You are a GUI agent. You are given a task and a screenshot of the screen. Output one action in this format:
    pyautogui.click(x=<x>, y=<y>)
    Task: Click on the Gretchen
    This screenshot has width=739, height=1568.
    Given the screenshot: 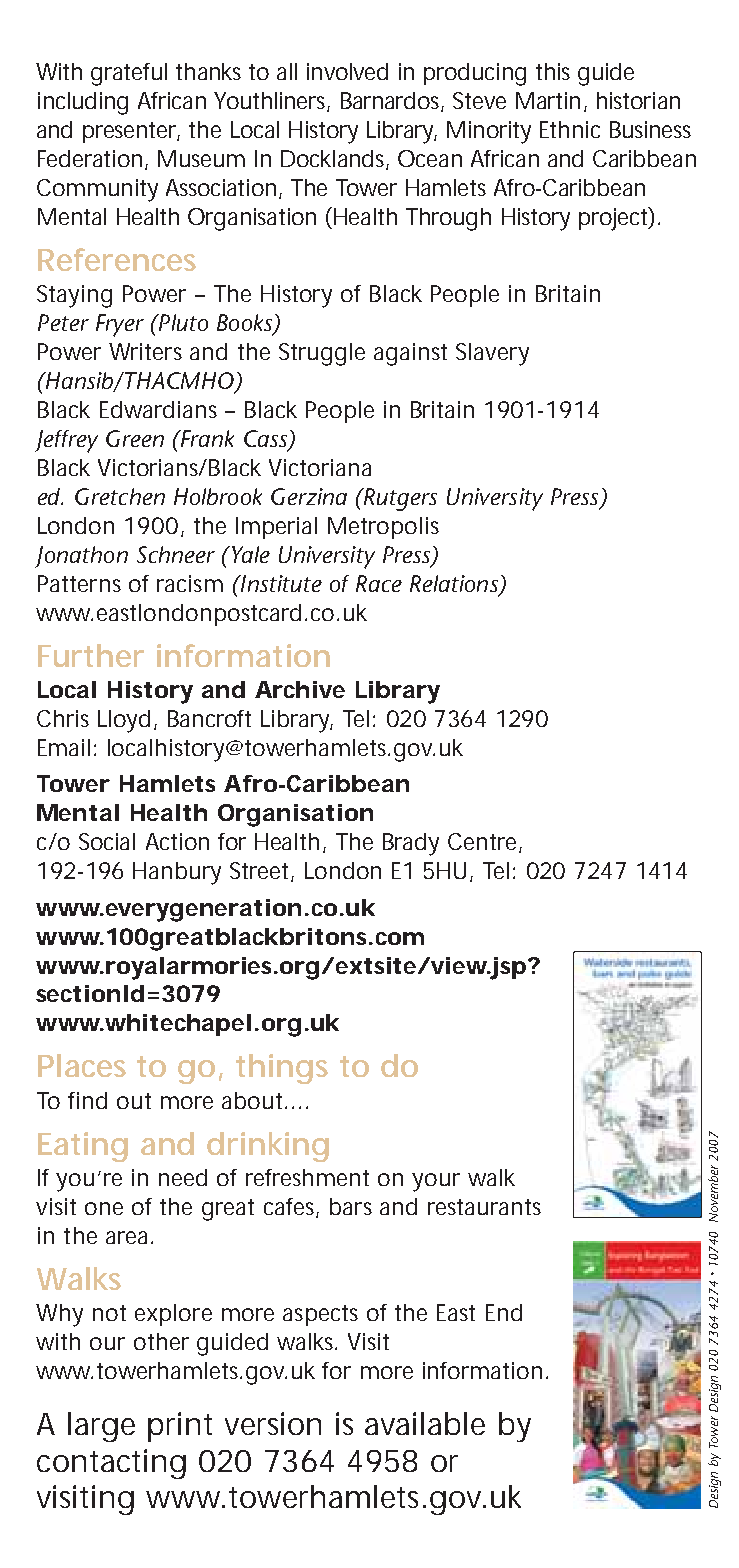 What is the action you would take?
    pyautogui.click(x=120, y=496)
